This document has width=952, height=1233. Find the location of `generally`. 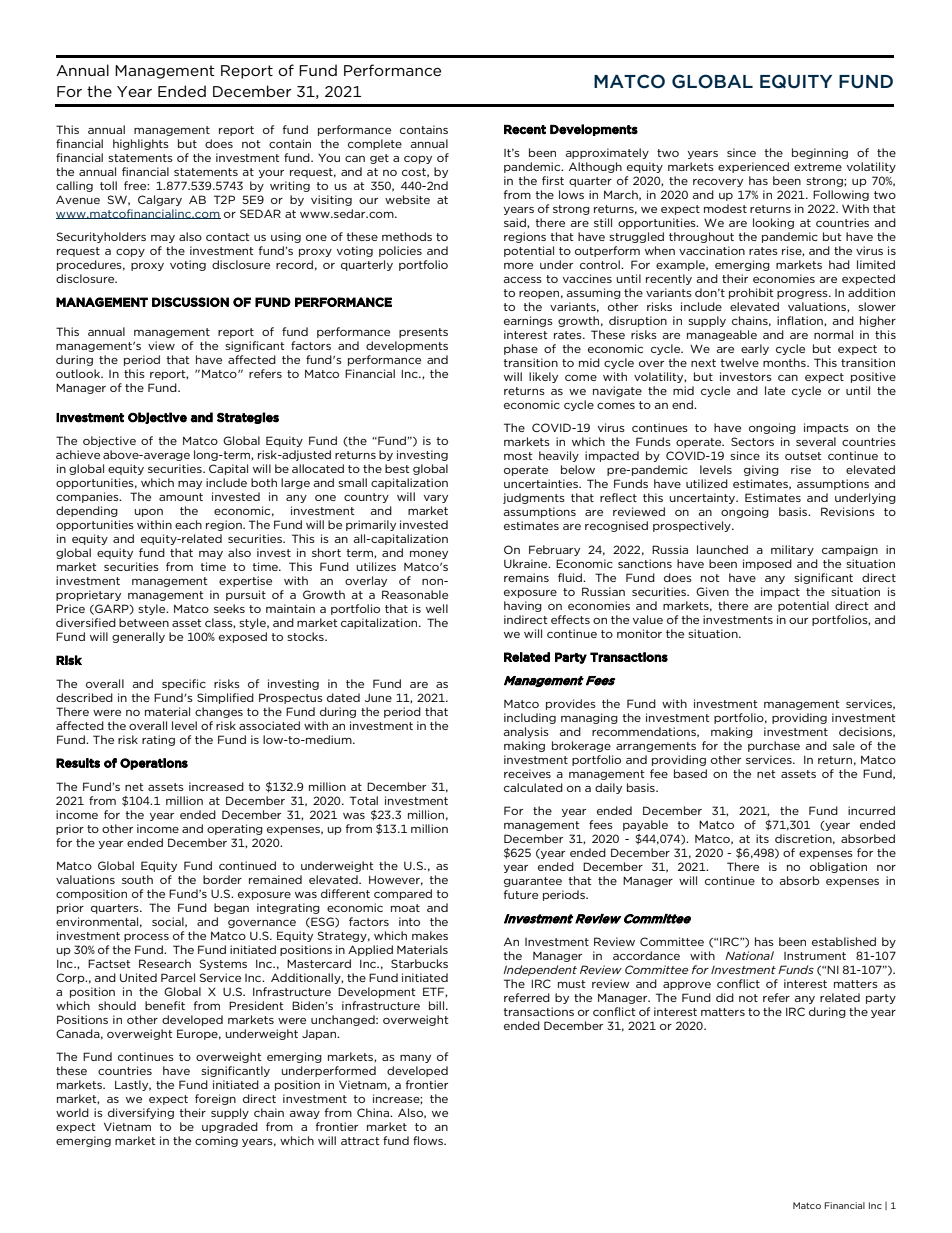

generally is located at coordinates (138, 637).
